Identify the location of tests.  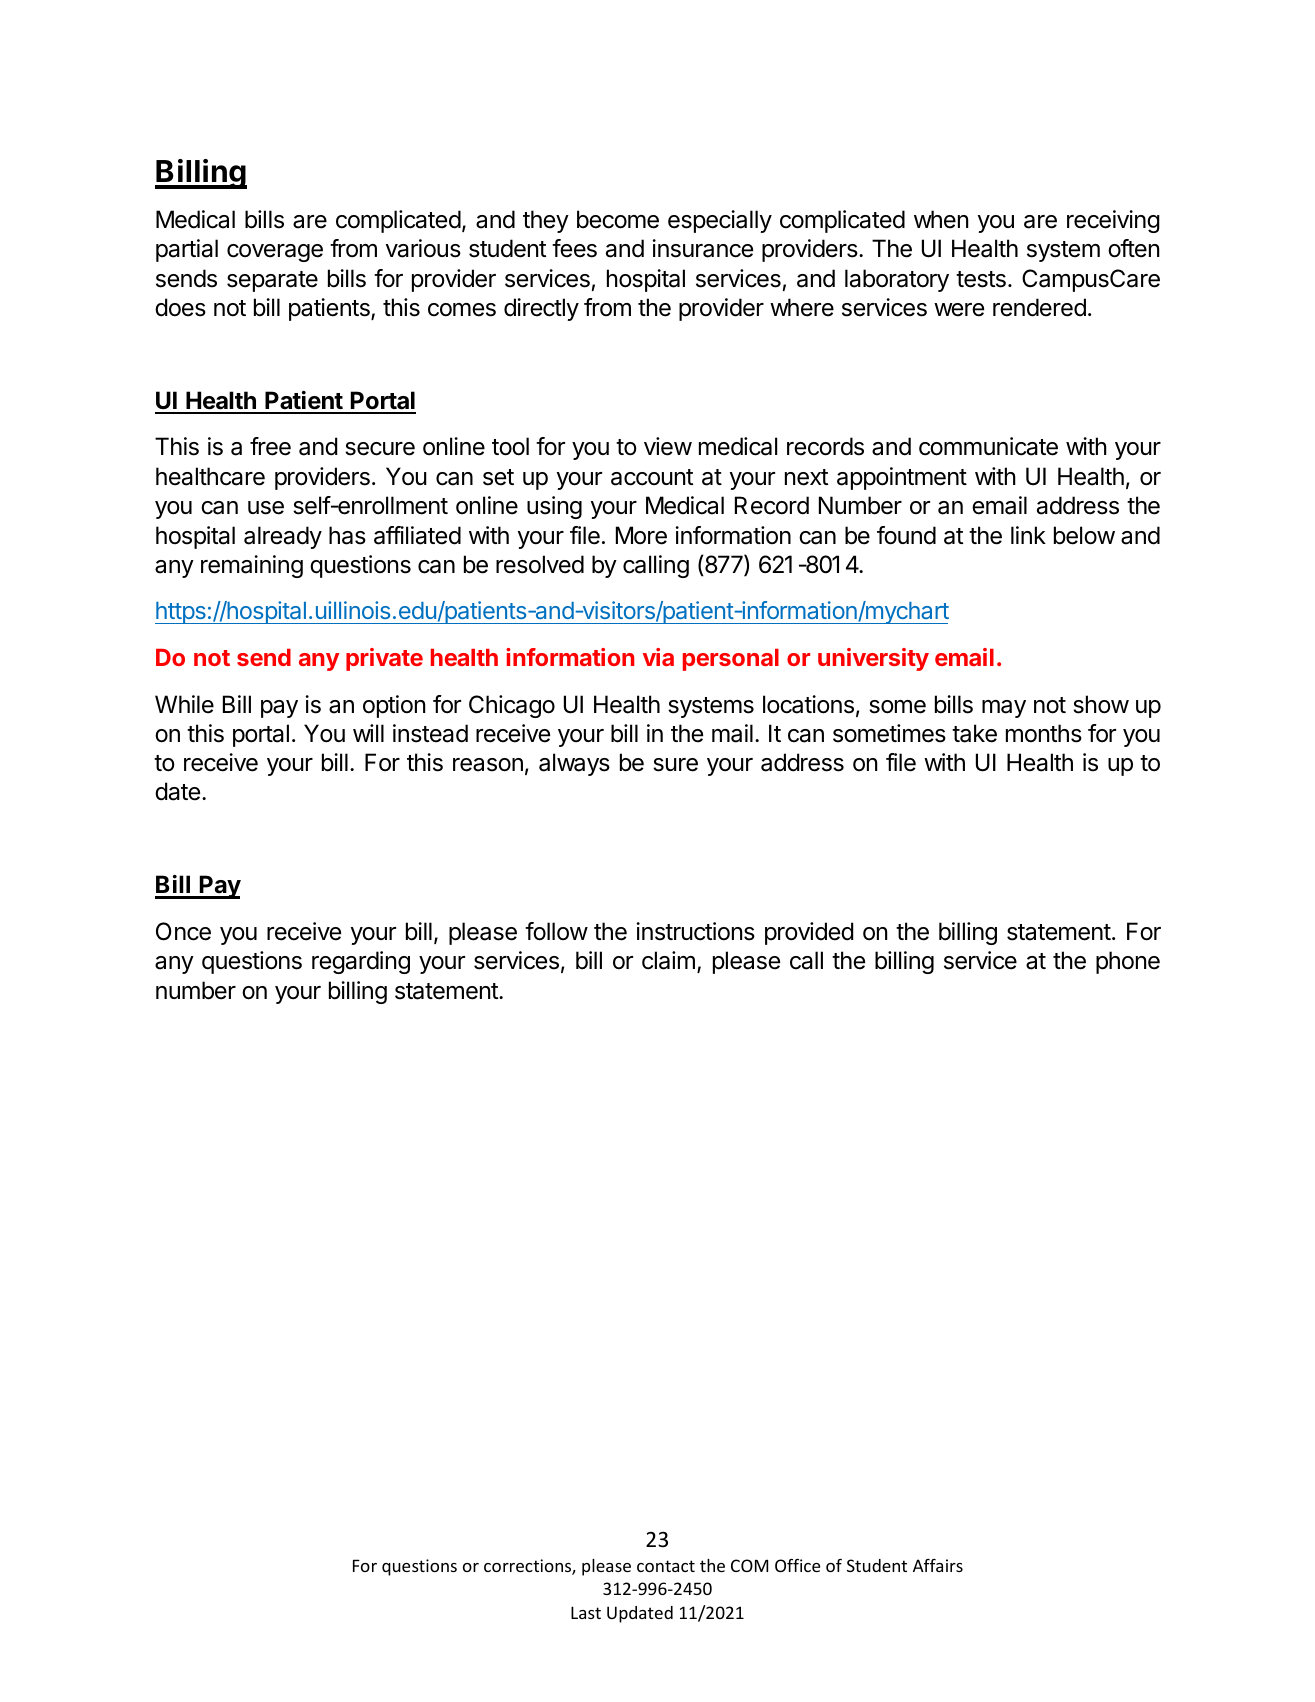
(981, 279).
